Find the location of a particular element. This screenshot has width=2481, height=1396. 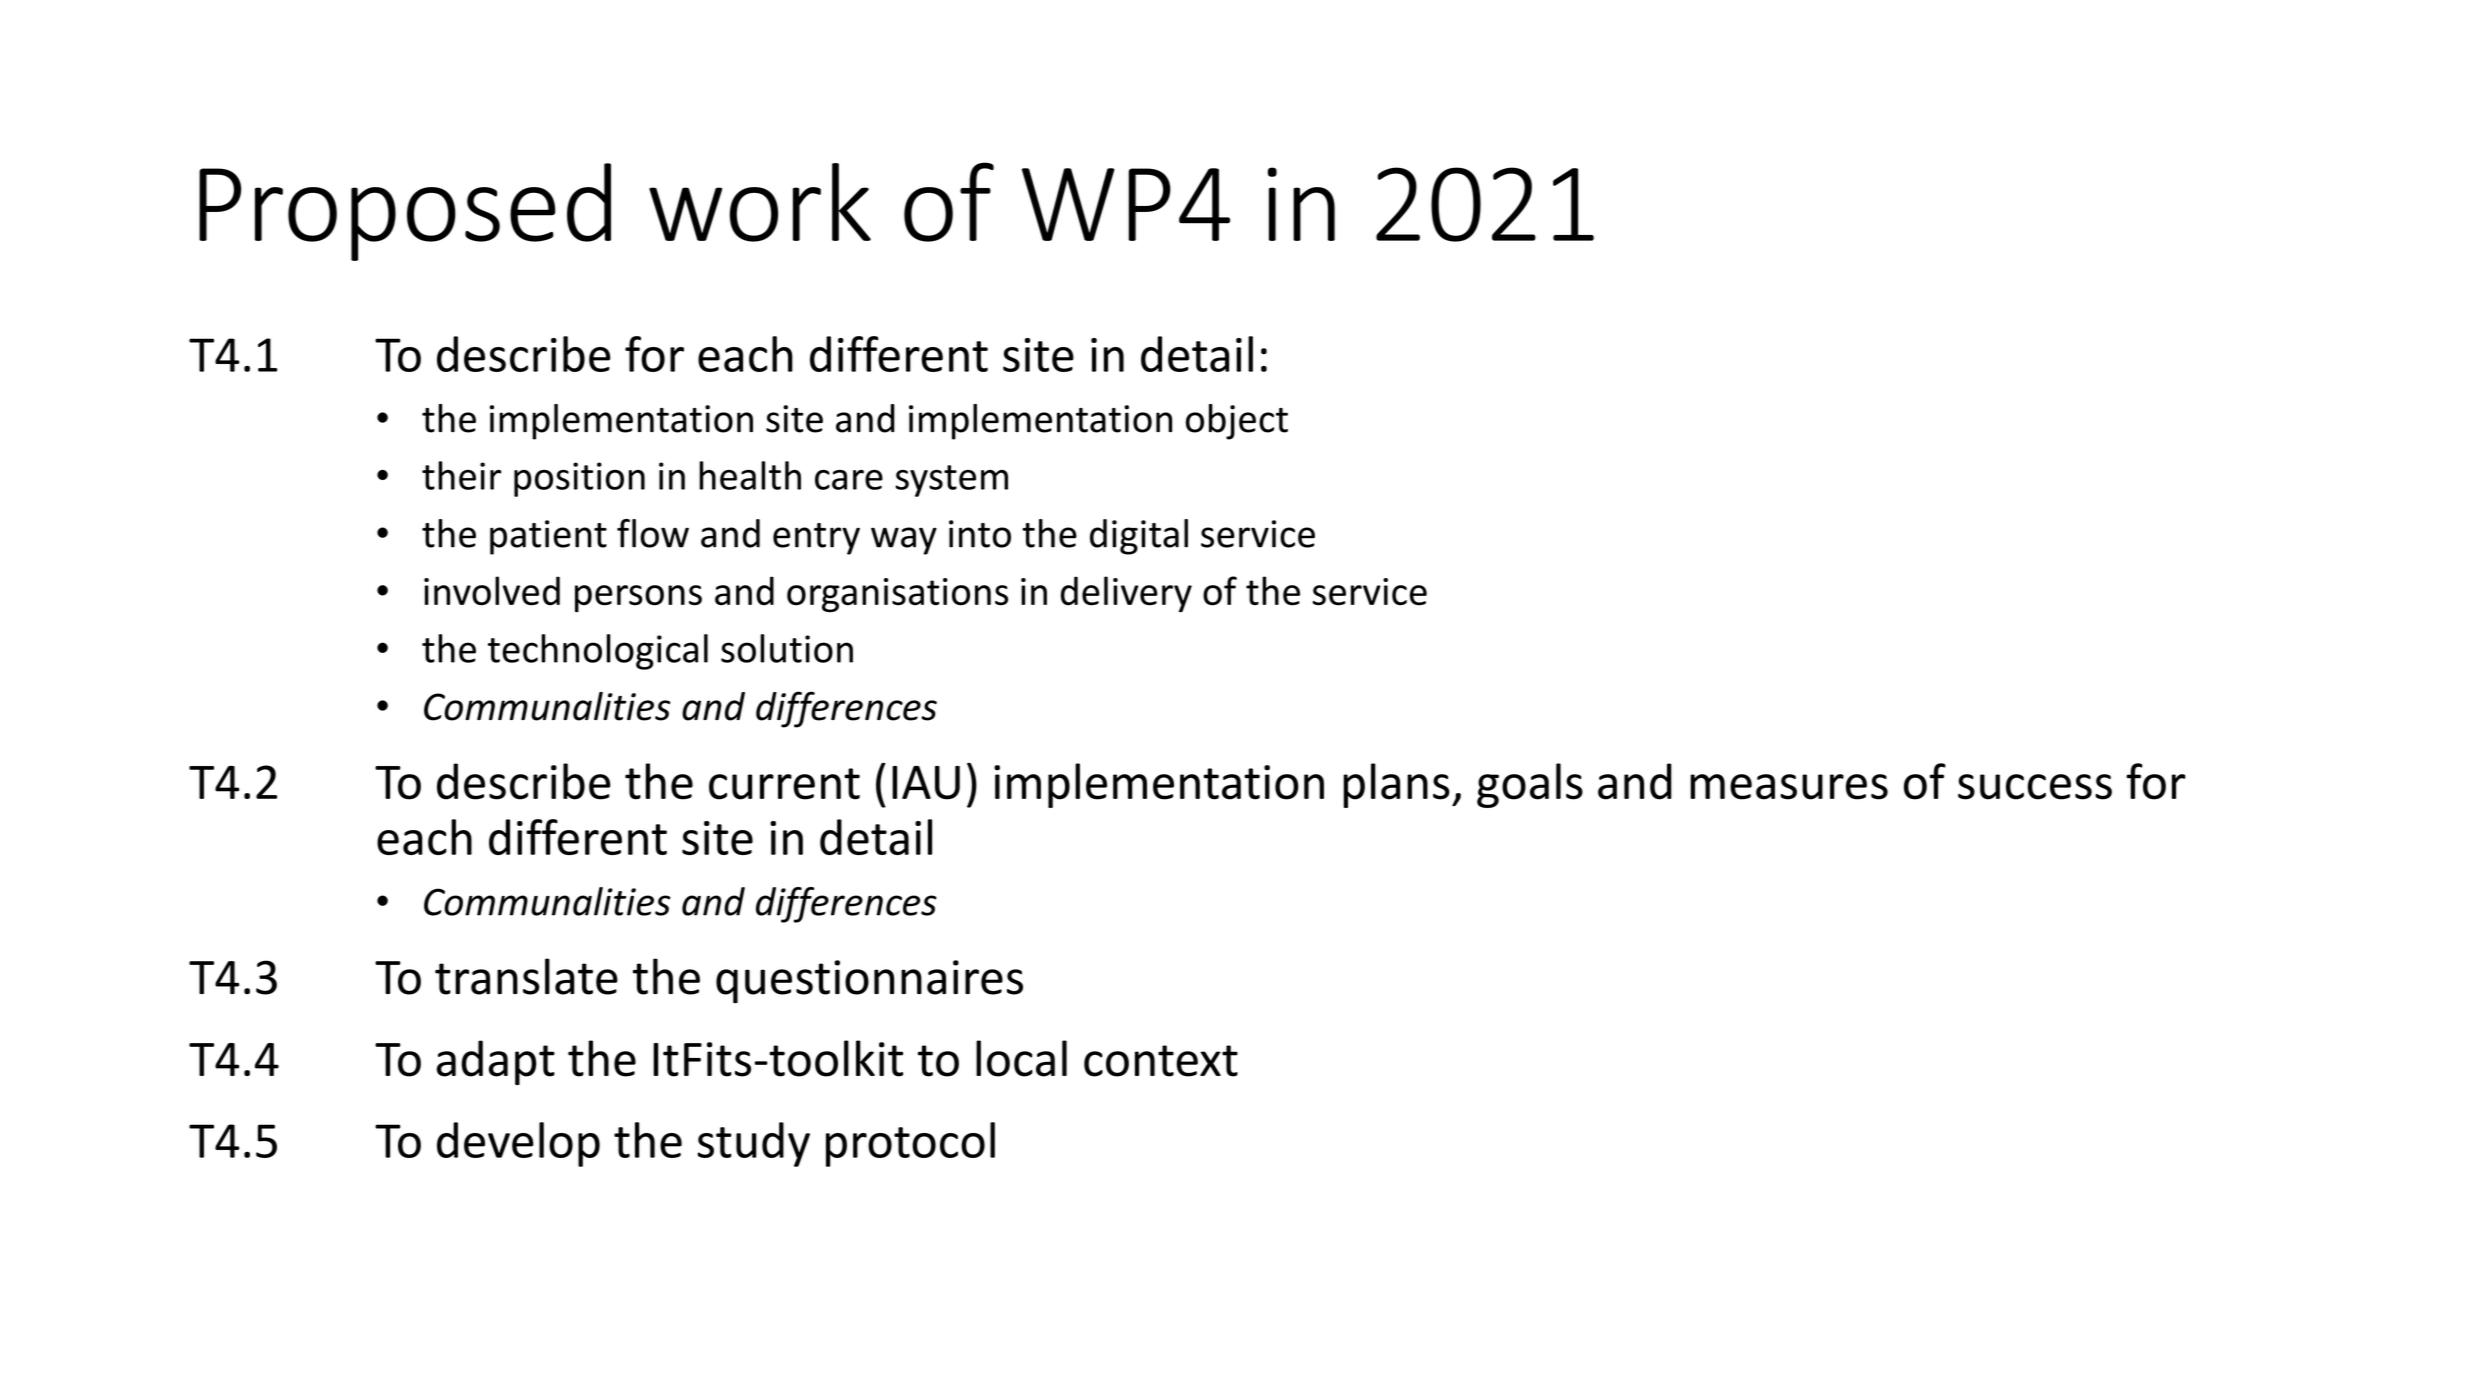

context is located at coordinates (1161, 1061).
